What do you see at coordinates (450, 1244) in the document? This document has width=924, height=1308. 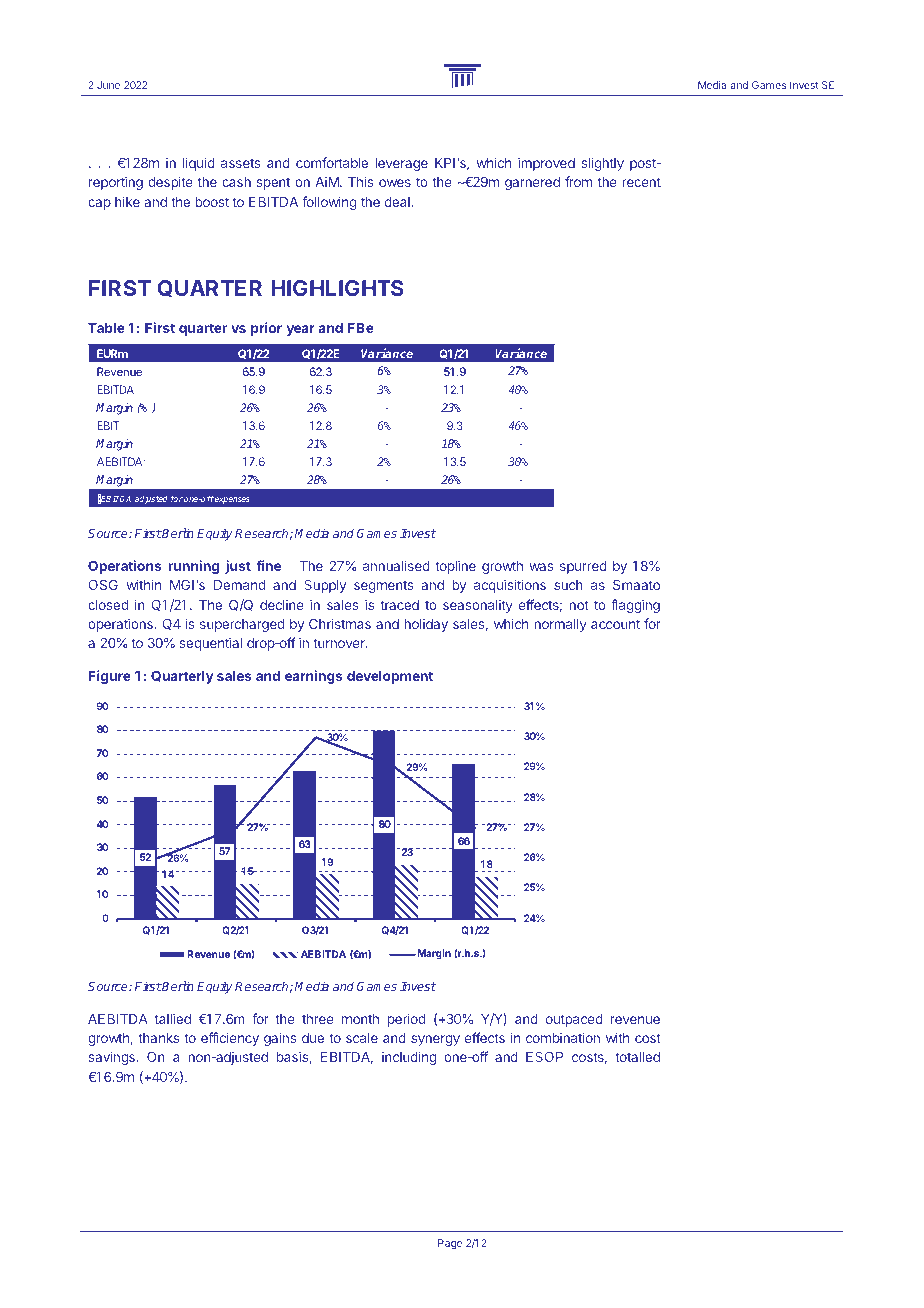 I see `Page` at bounding box center [450, 1244].
